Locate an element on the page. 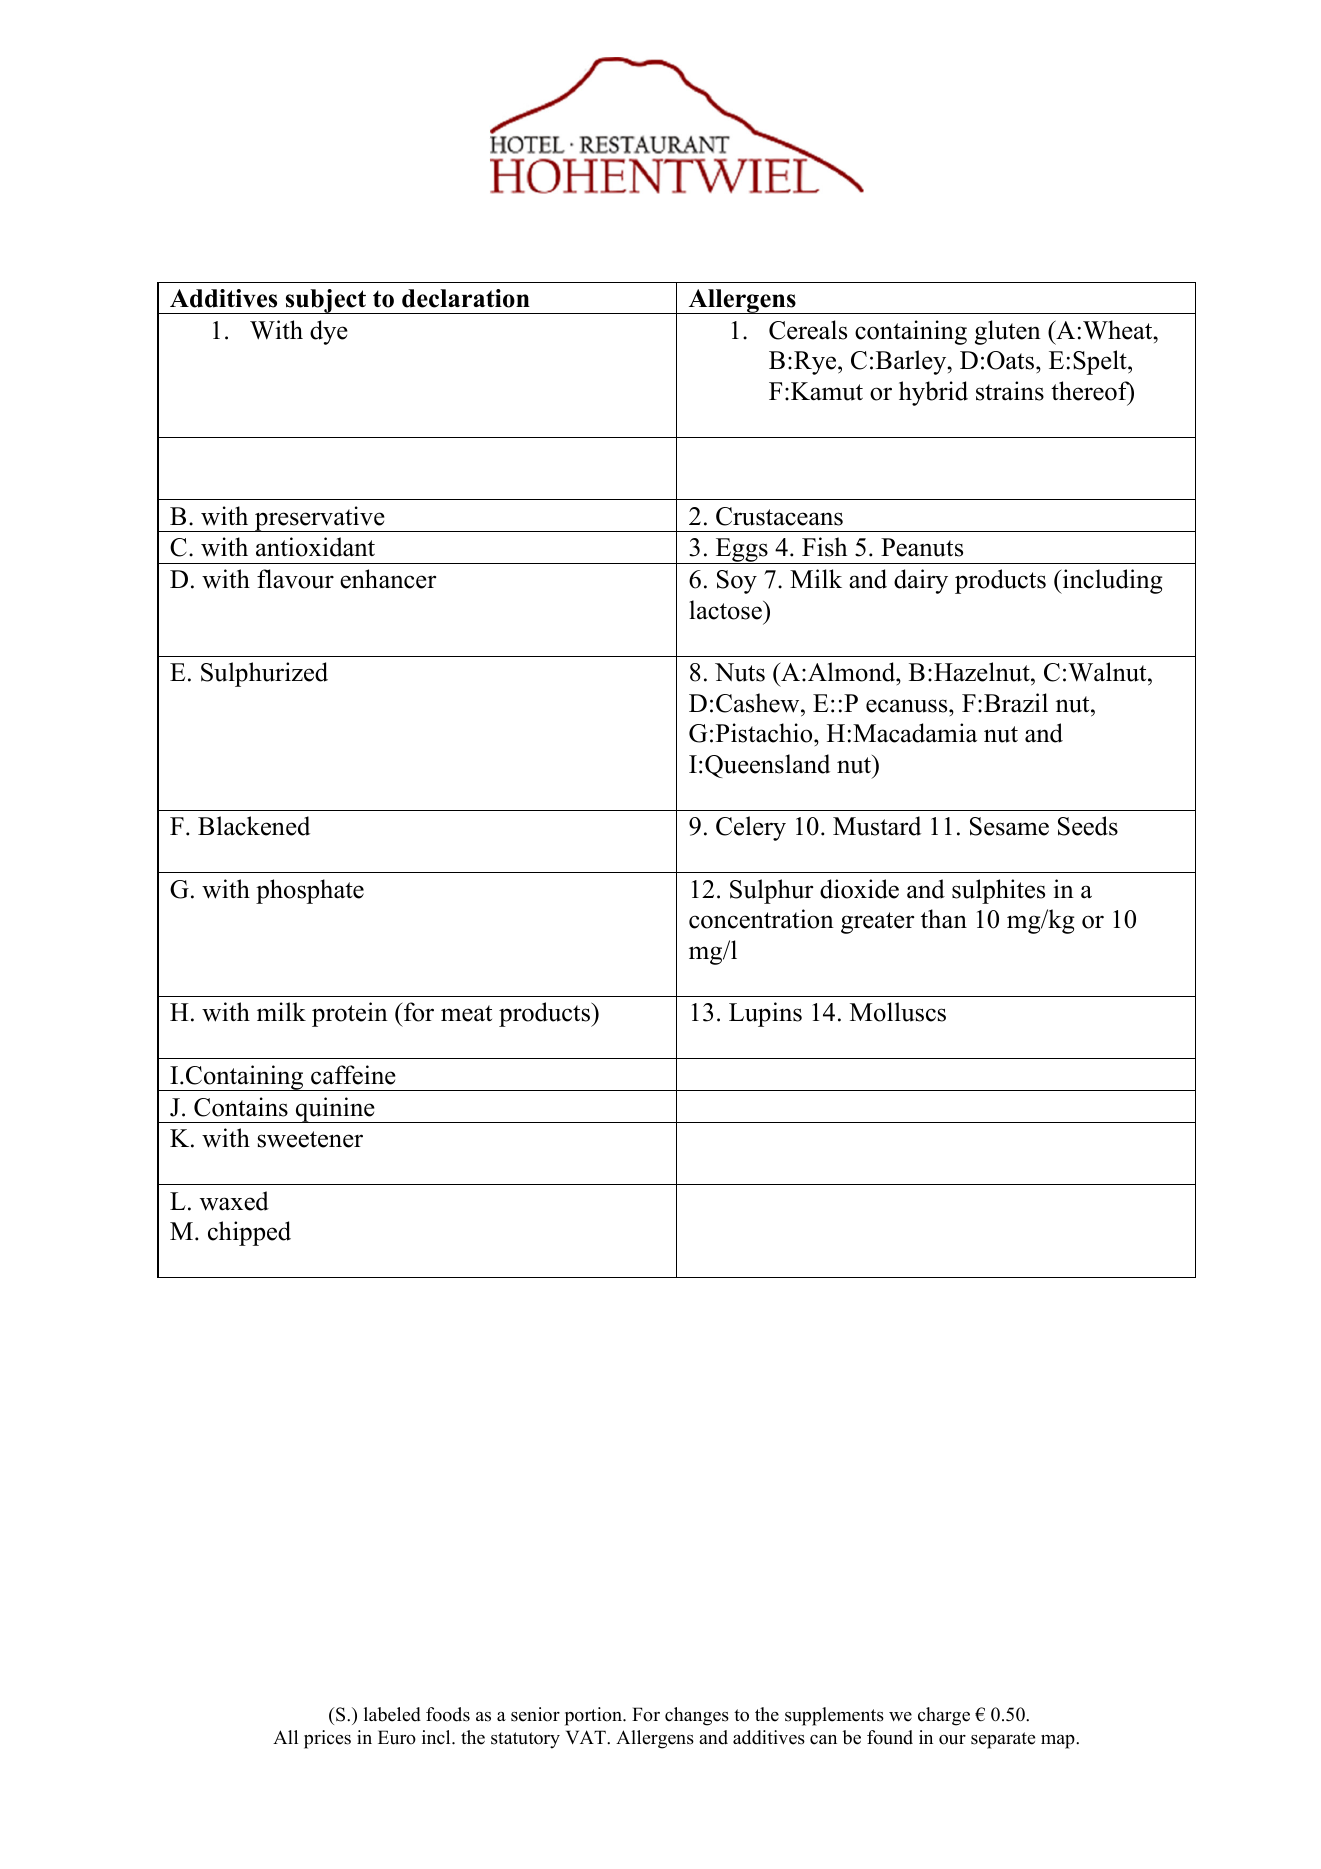 The image size is (1321, 1869). Cereals is located at coordinates (808, 330).
